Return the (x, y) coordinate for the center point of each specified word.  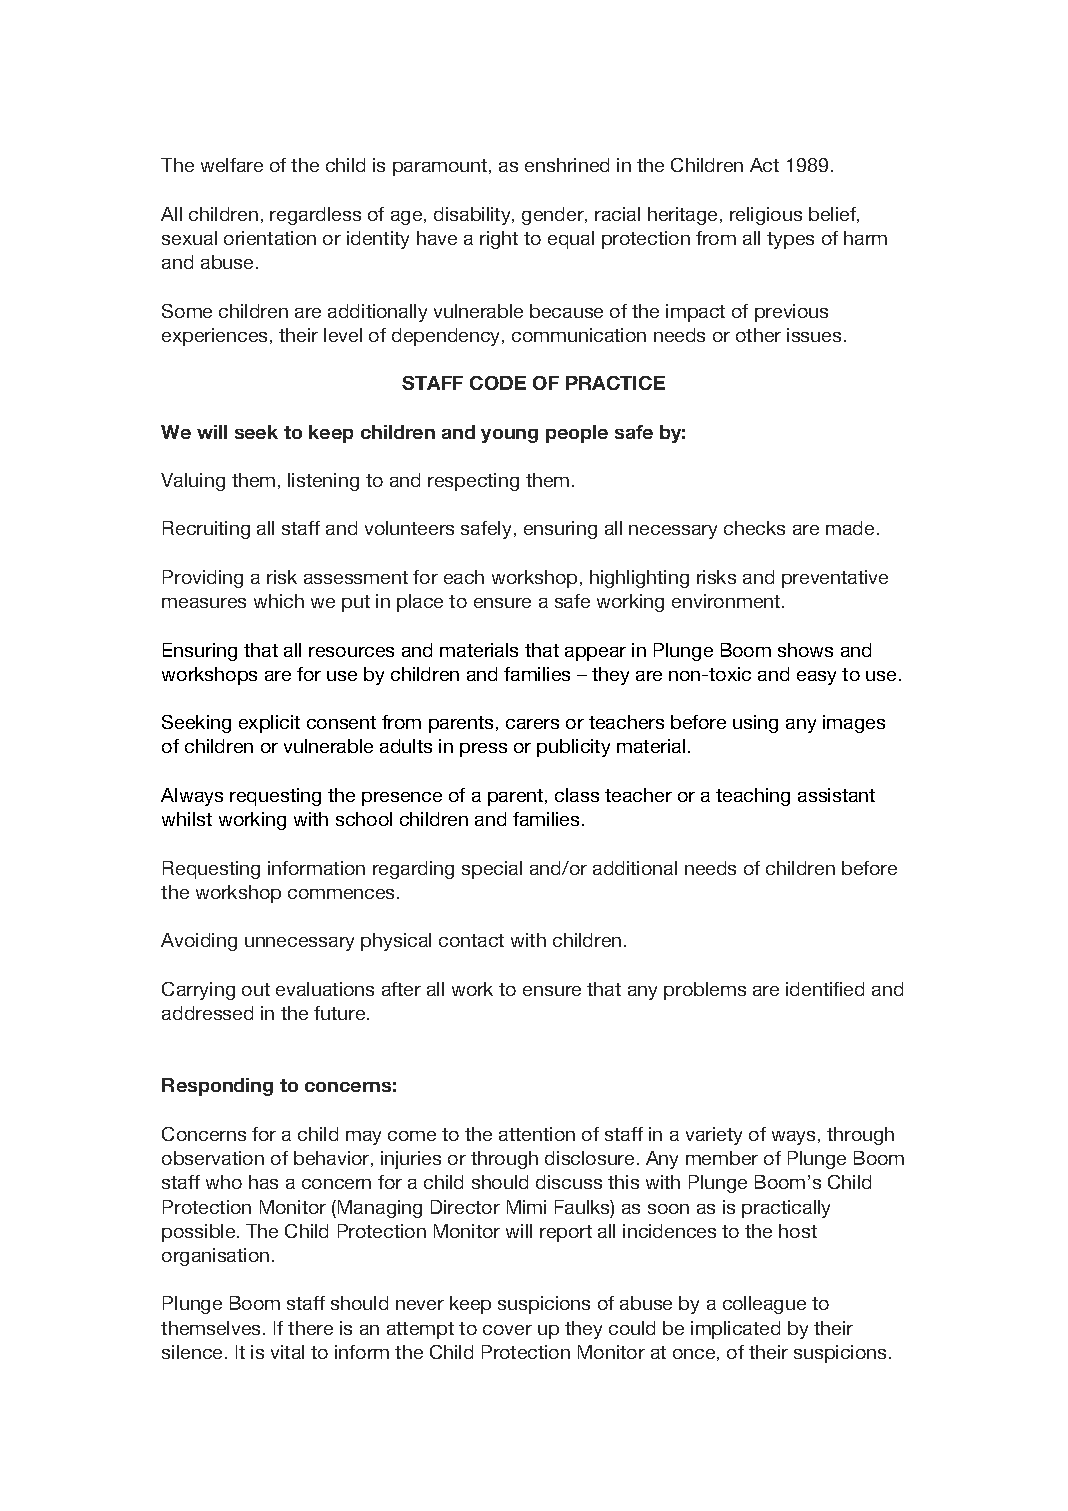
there (310, 1328)
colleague (764, 1305)
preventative (835, 579)
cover (507, 1330)
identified (825, 989)
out (256, 989)
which (279, 601)
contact (471, 940)
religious (766, 216)
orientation (270, 238)
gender (554, 216)
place (420, 603)
